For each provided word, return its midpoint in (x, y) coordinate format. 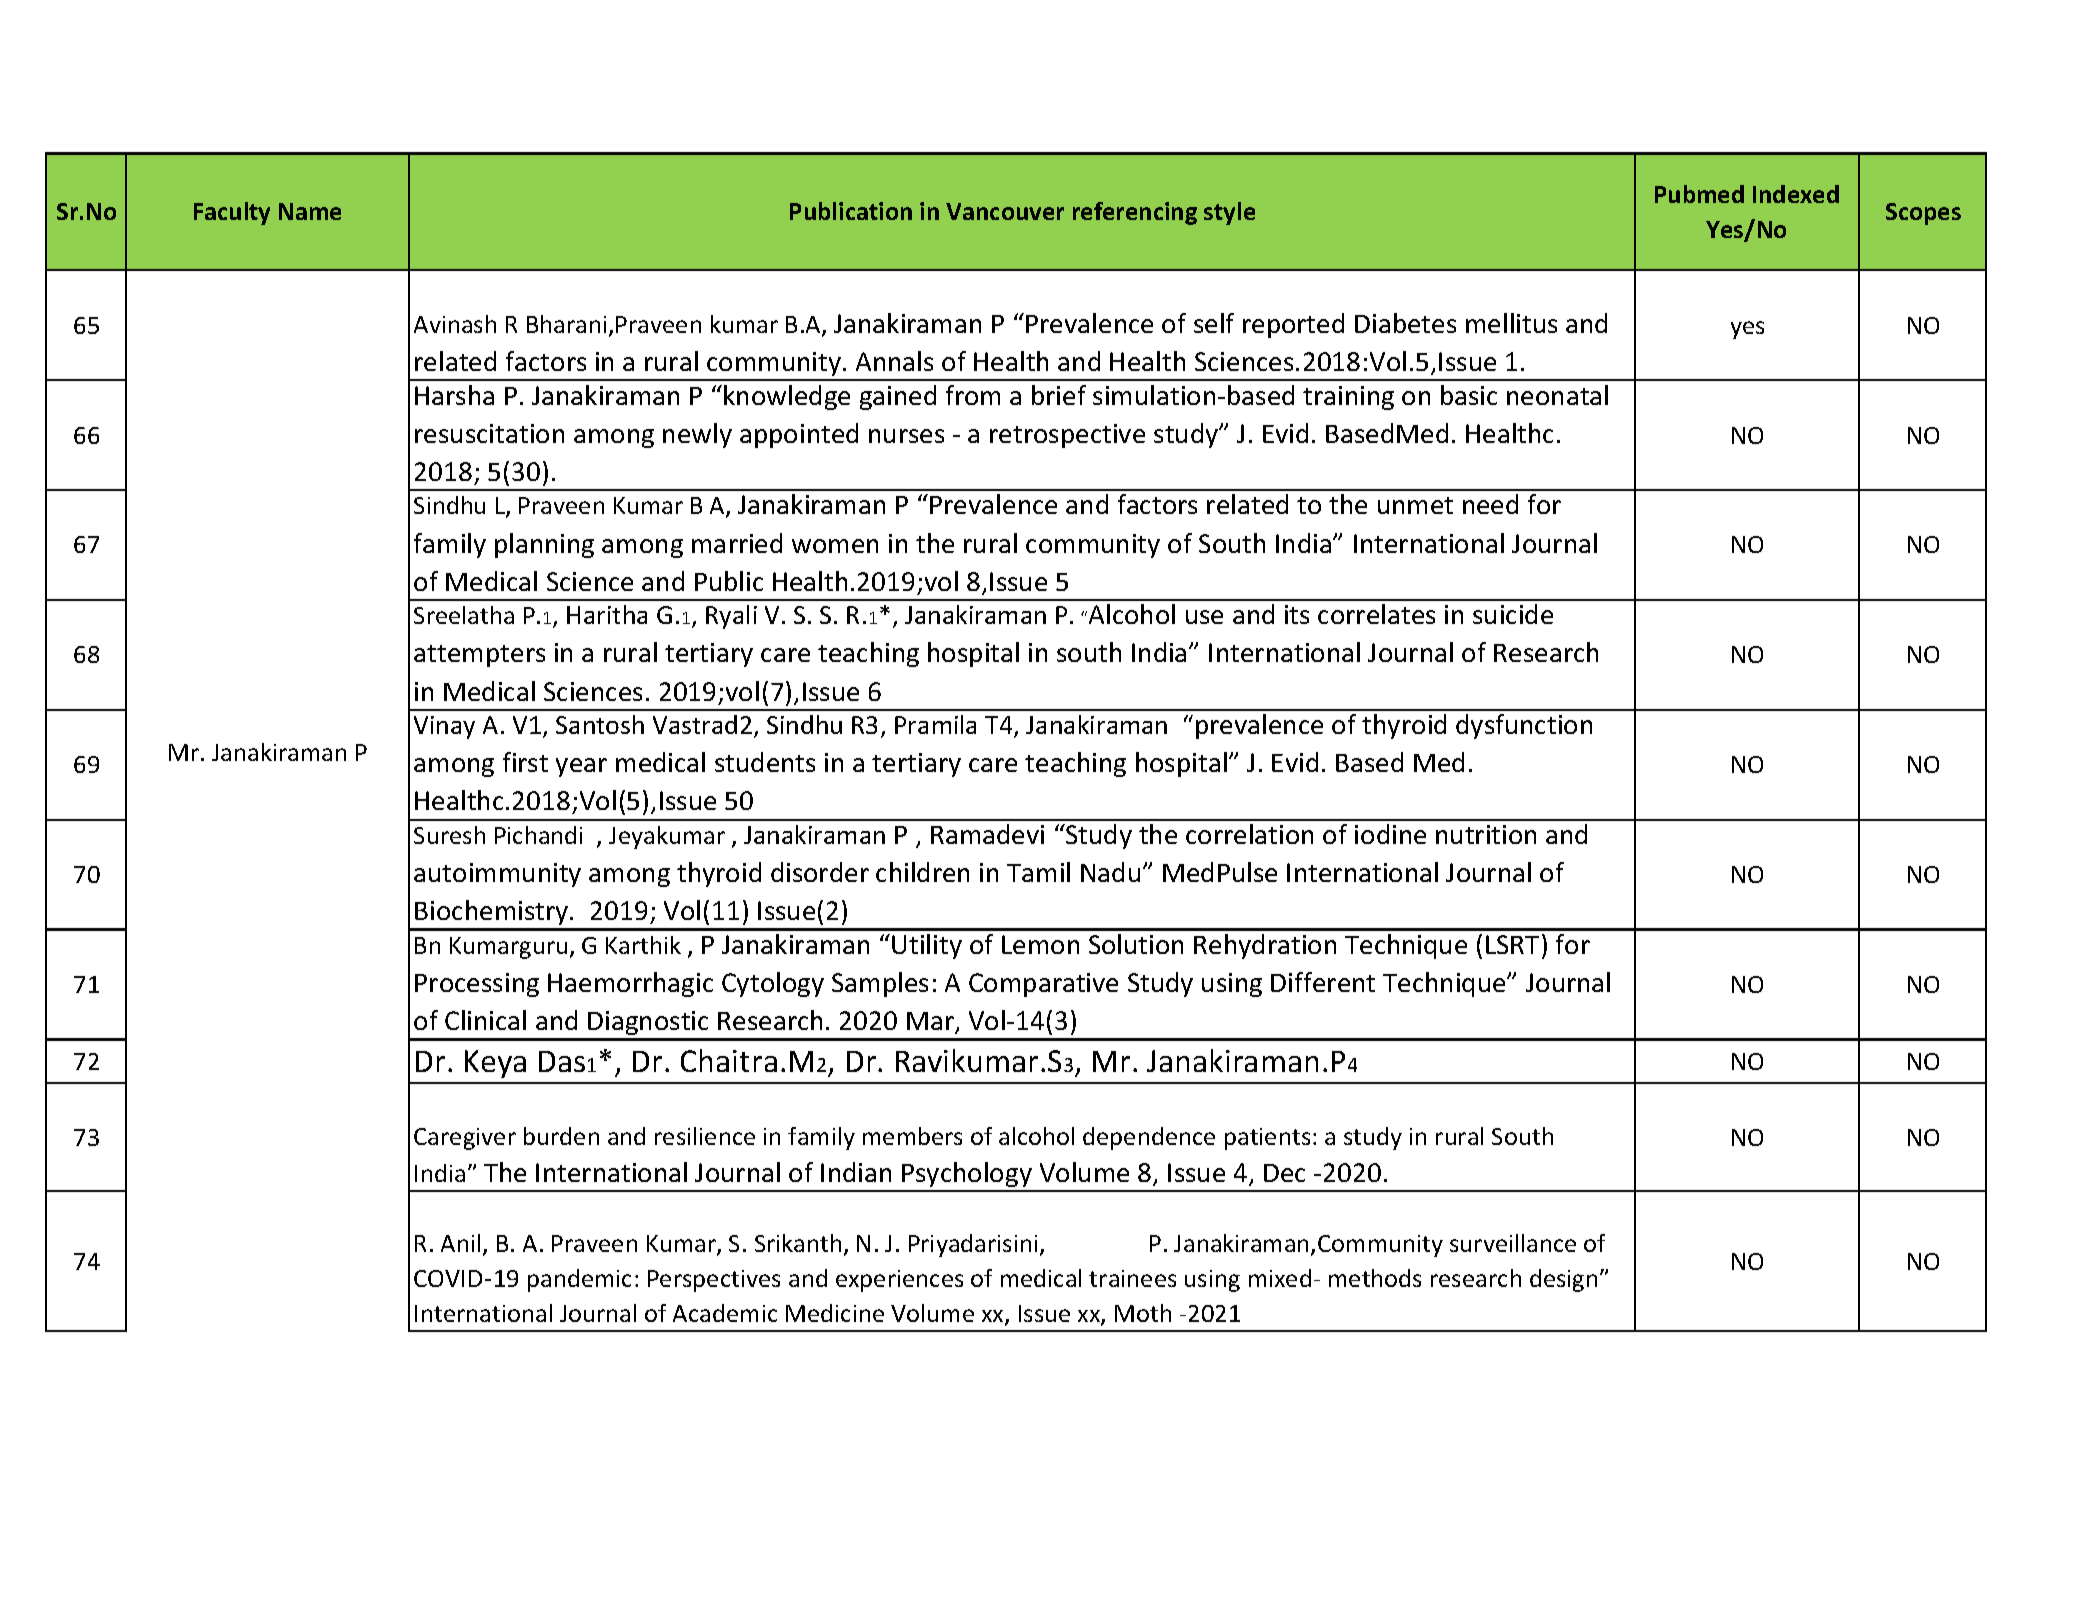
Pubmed (1699, 194)
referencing (1135, 213)
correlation (1249, 834)
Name (310, 211)
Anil (460, 1243)
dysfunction (1524, 726)
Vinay (444, 727)
